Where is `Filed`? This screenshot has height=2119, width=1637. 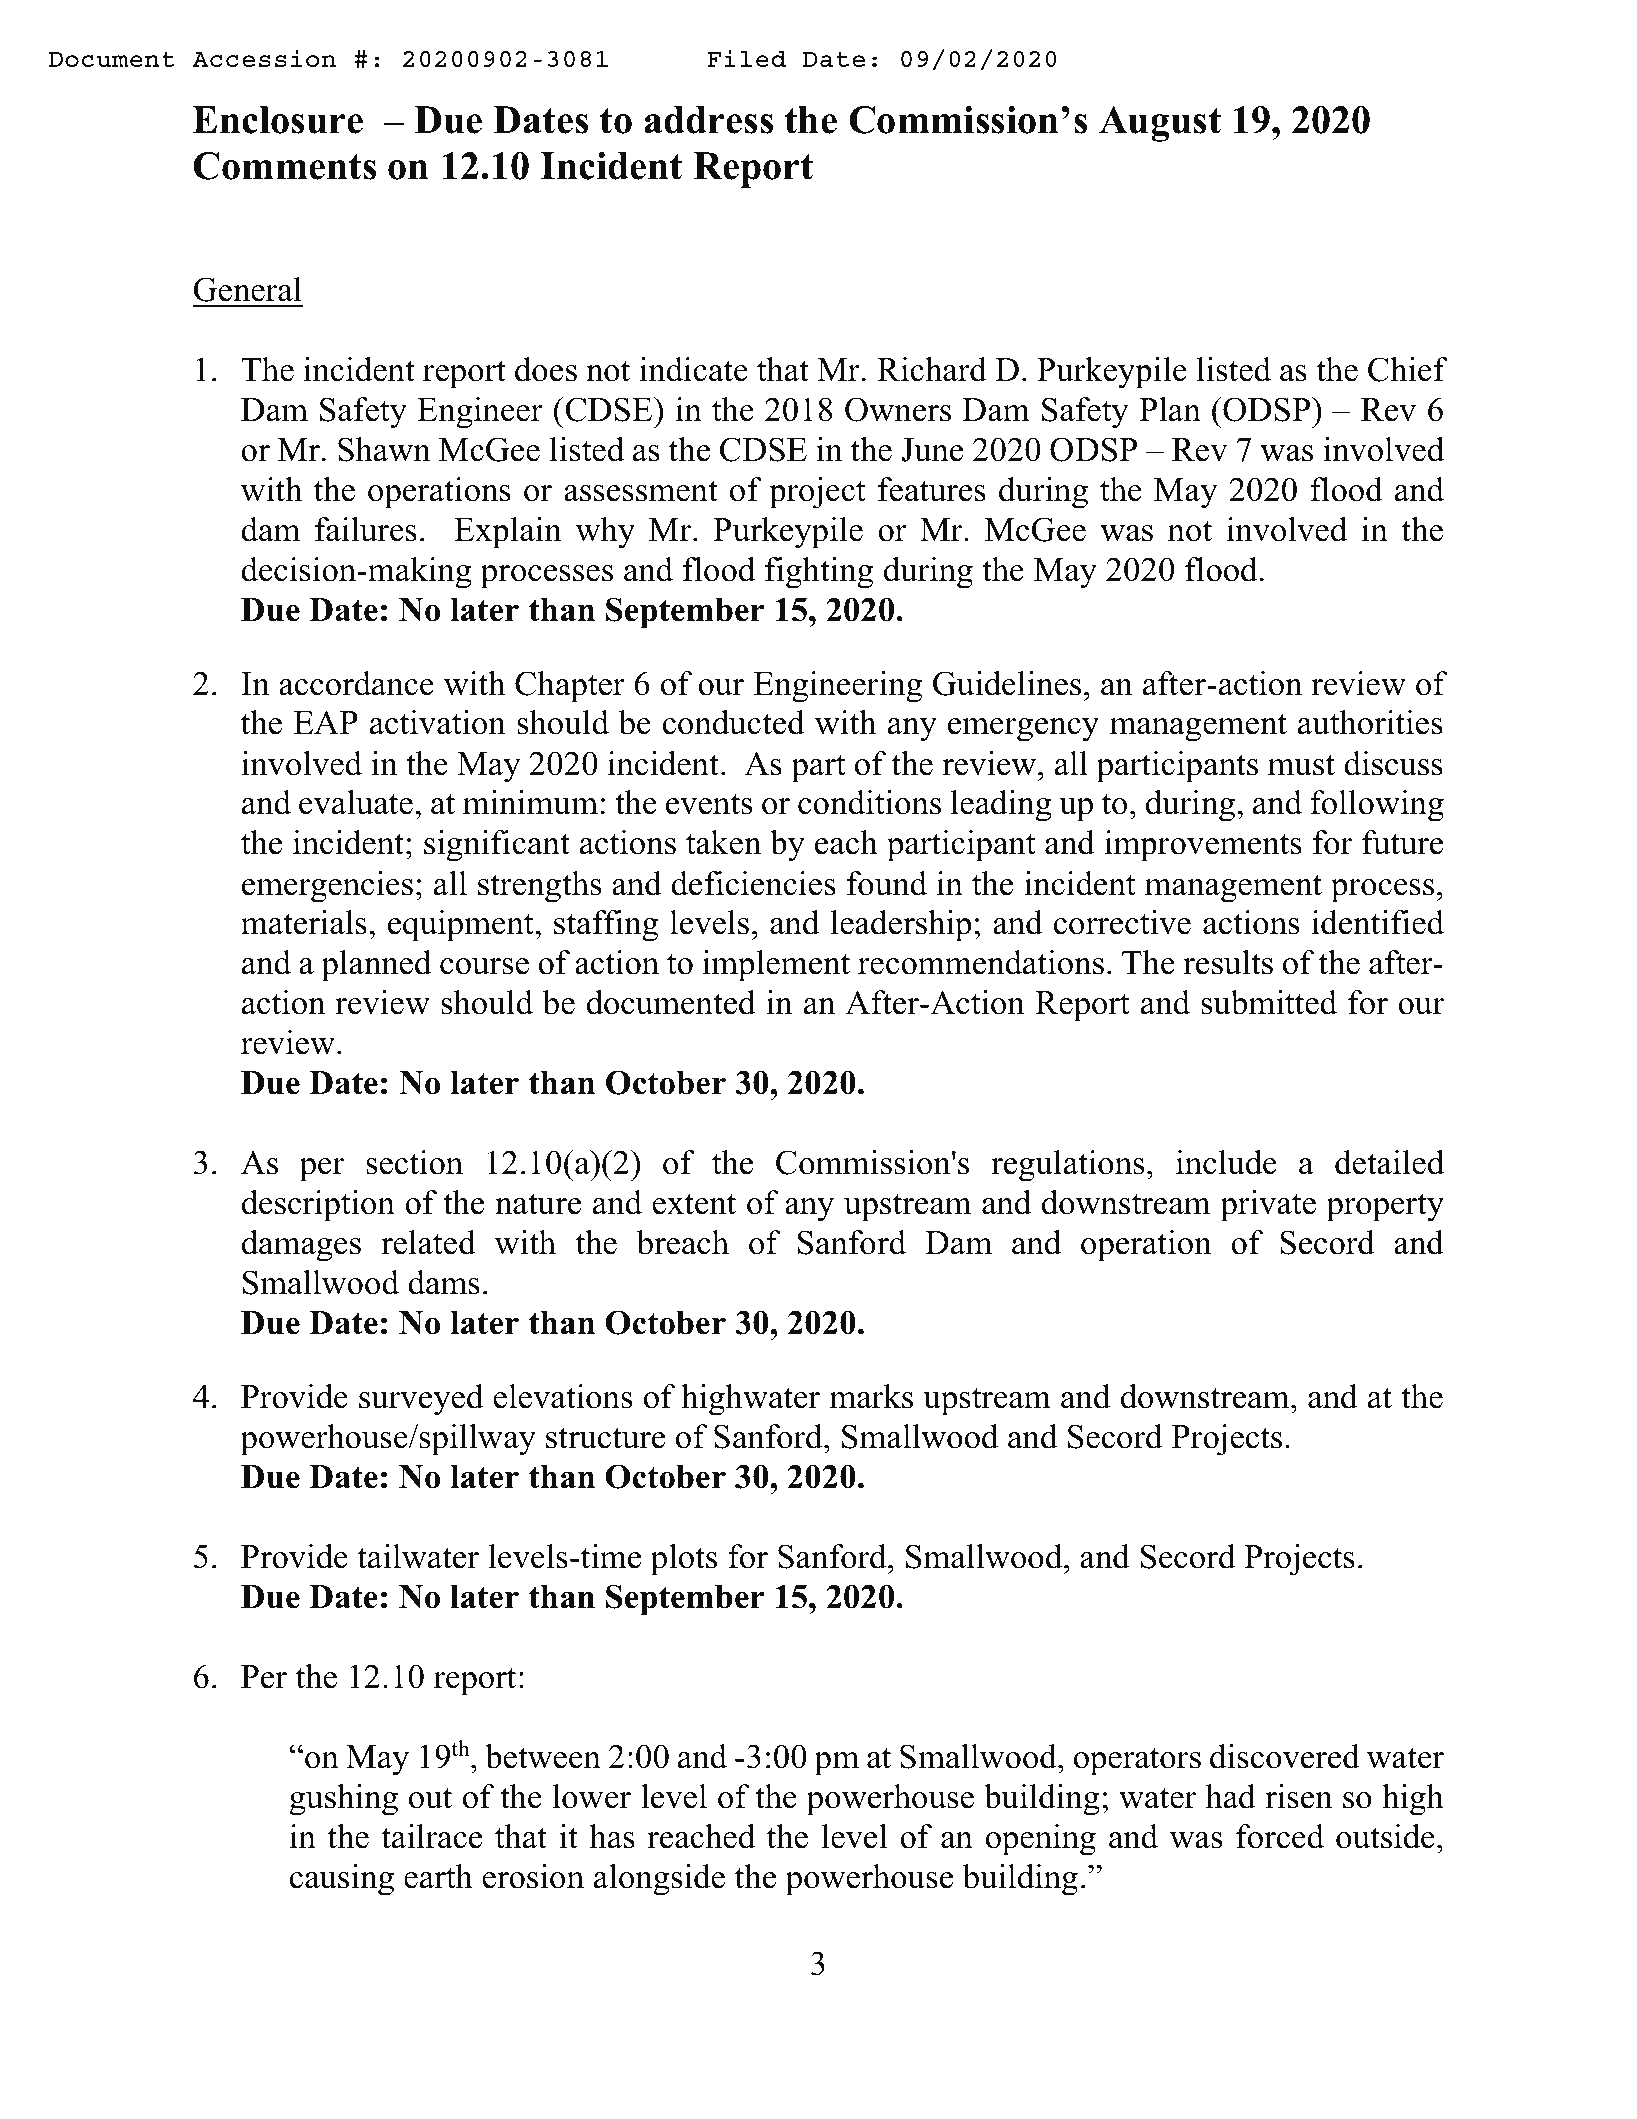 Filed is located at coordinates (746, 58).
